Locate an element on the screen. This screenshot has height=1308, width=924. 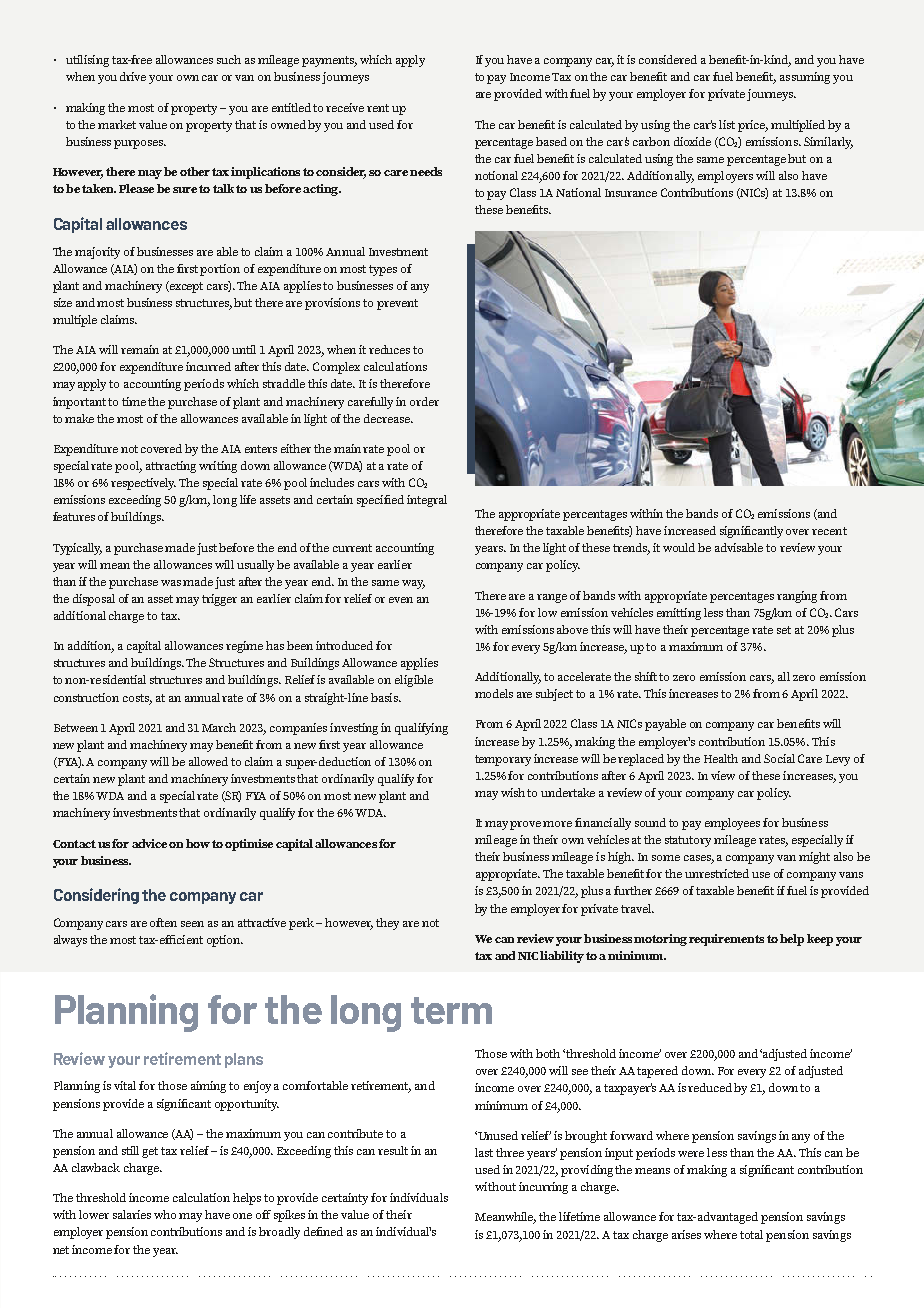
order is located at coordinates (424, 401).
